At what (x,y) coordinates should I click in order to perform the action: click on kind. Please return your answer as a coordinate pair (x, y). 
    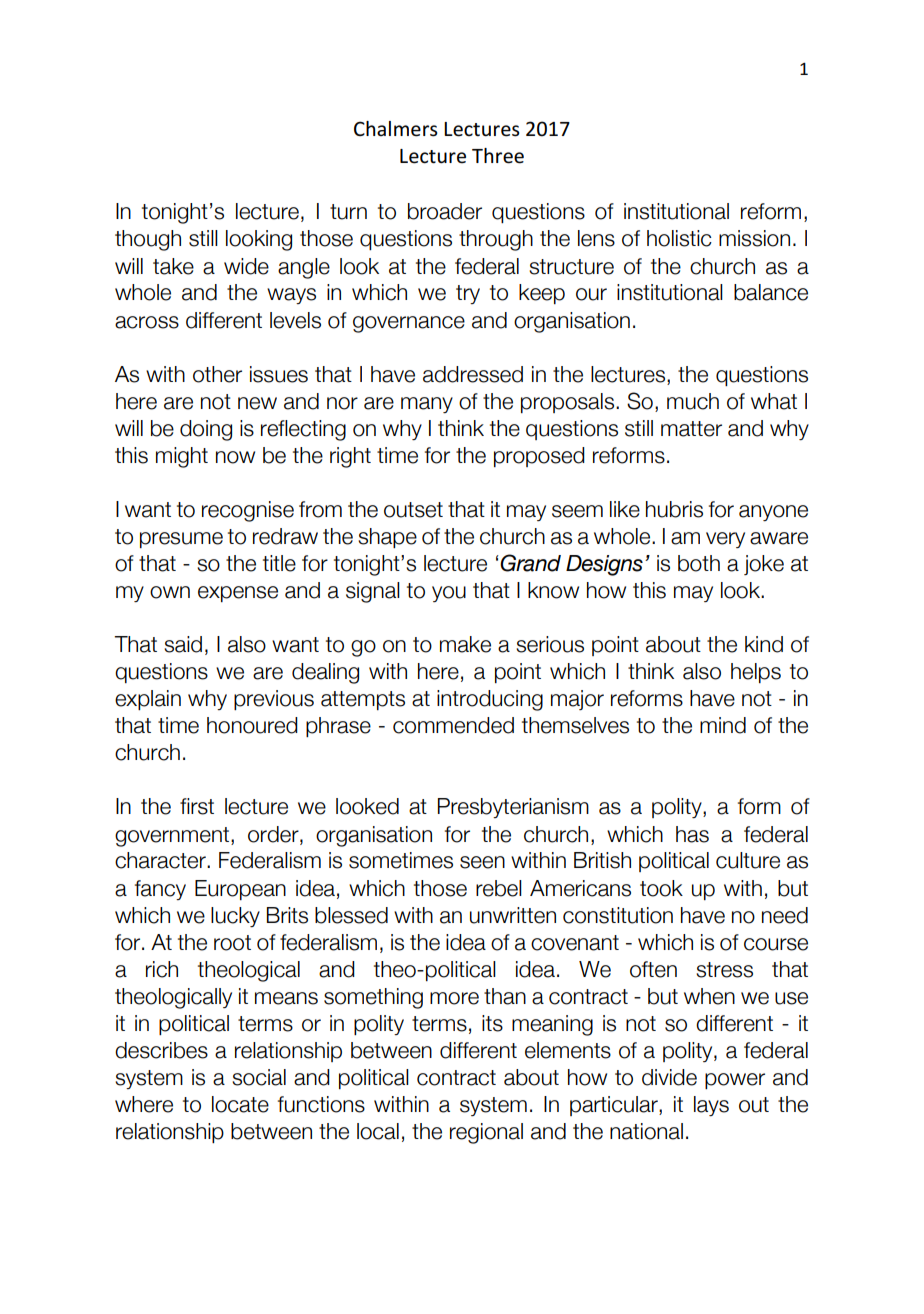
    Looking at the image, I should click on (764, 644).
